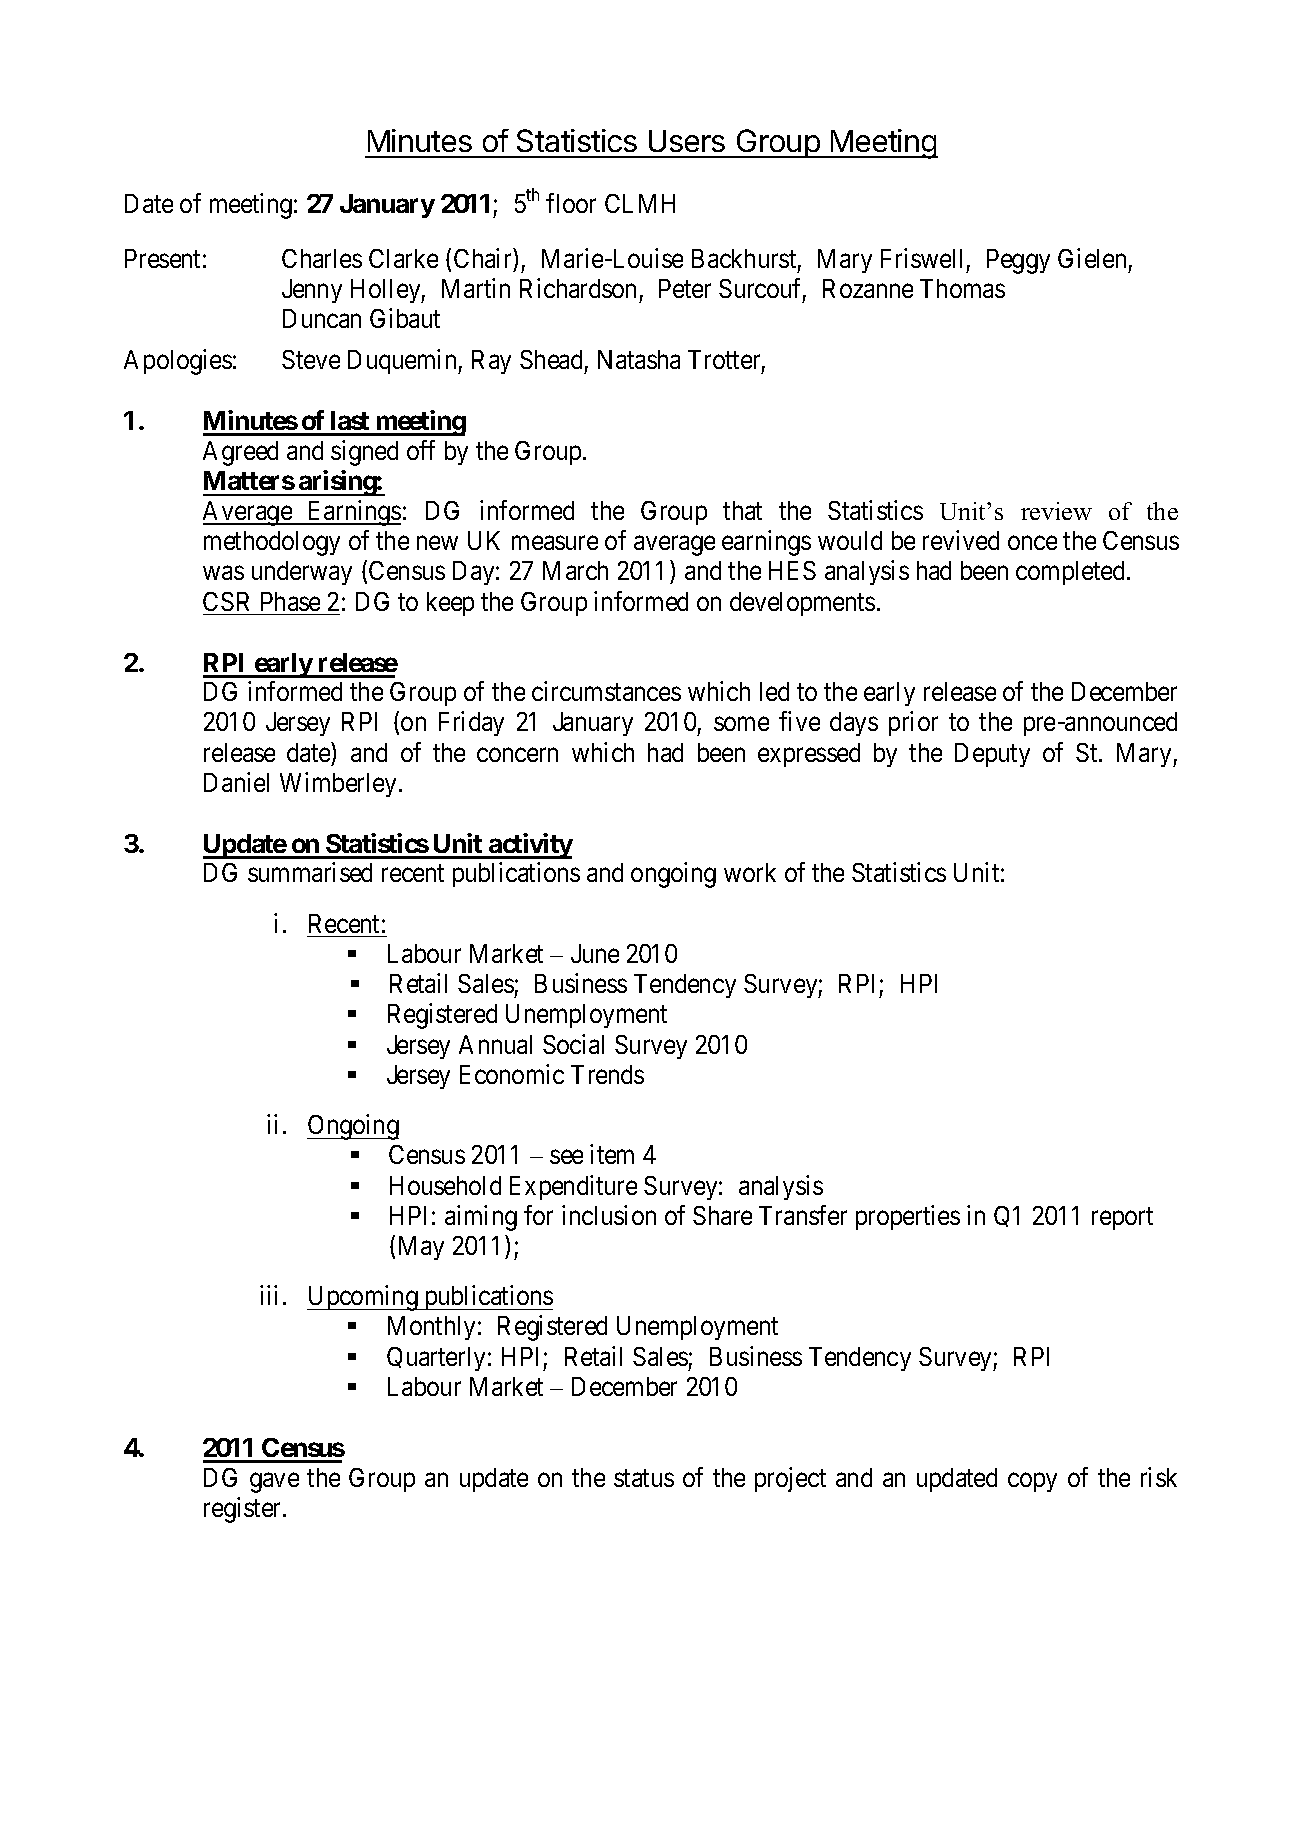 This document has height=1843, width=1303. Describe the element at coordinates (750, 872) in the document. I see `work` at that location.
